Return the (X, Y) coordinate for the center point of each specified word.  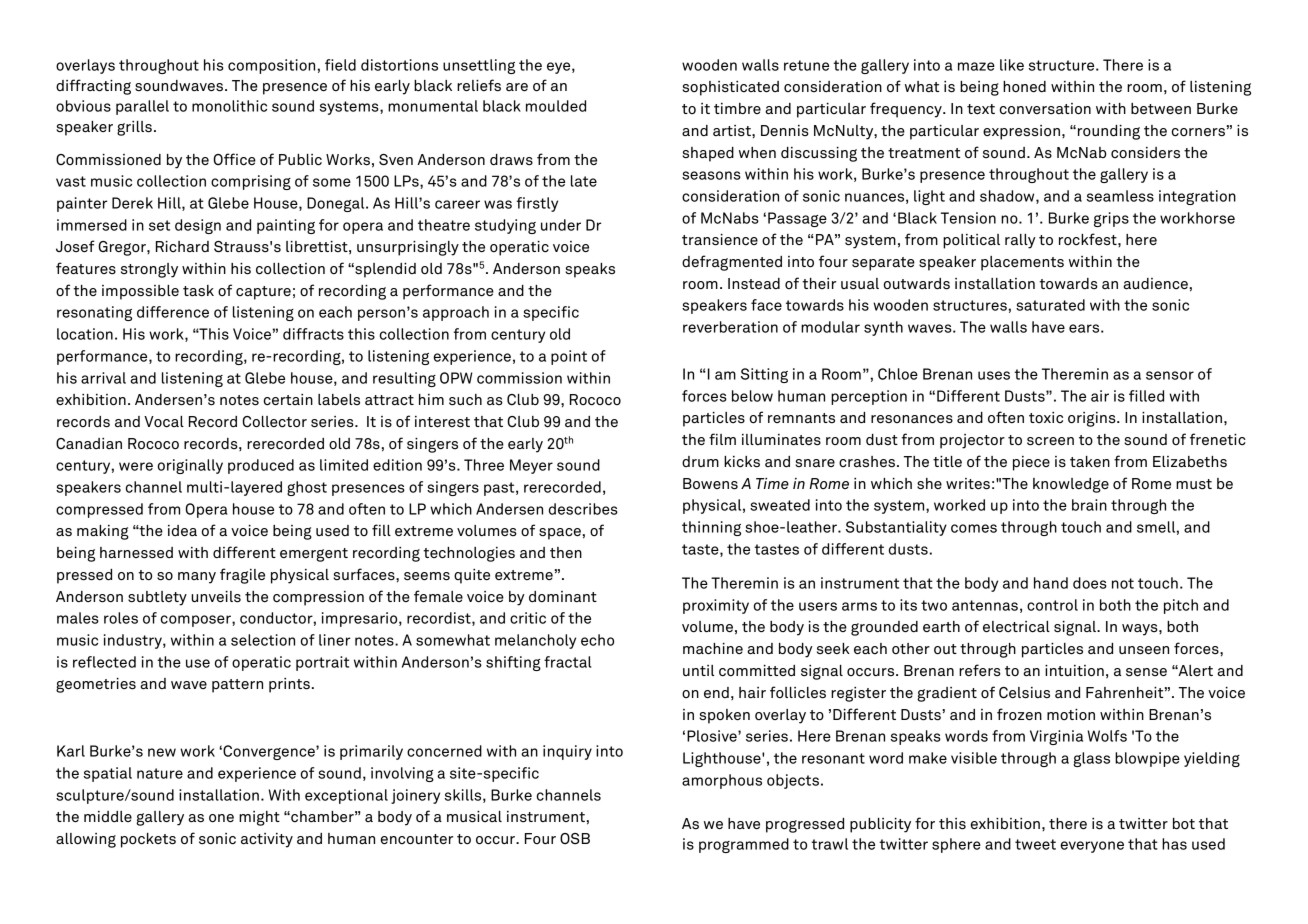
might (259, 818)
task (198, 291)
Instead (754, 284)
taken (1090, 461)
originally (190, 466)
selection (263, 640)
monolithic (229, 106)
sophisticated (730, 88)
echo (597, 640)
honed (1024, 86)
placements (1022, 263)
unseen (1144, 650)
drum (700, 461)
